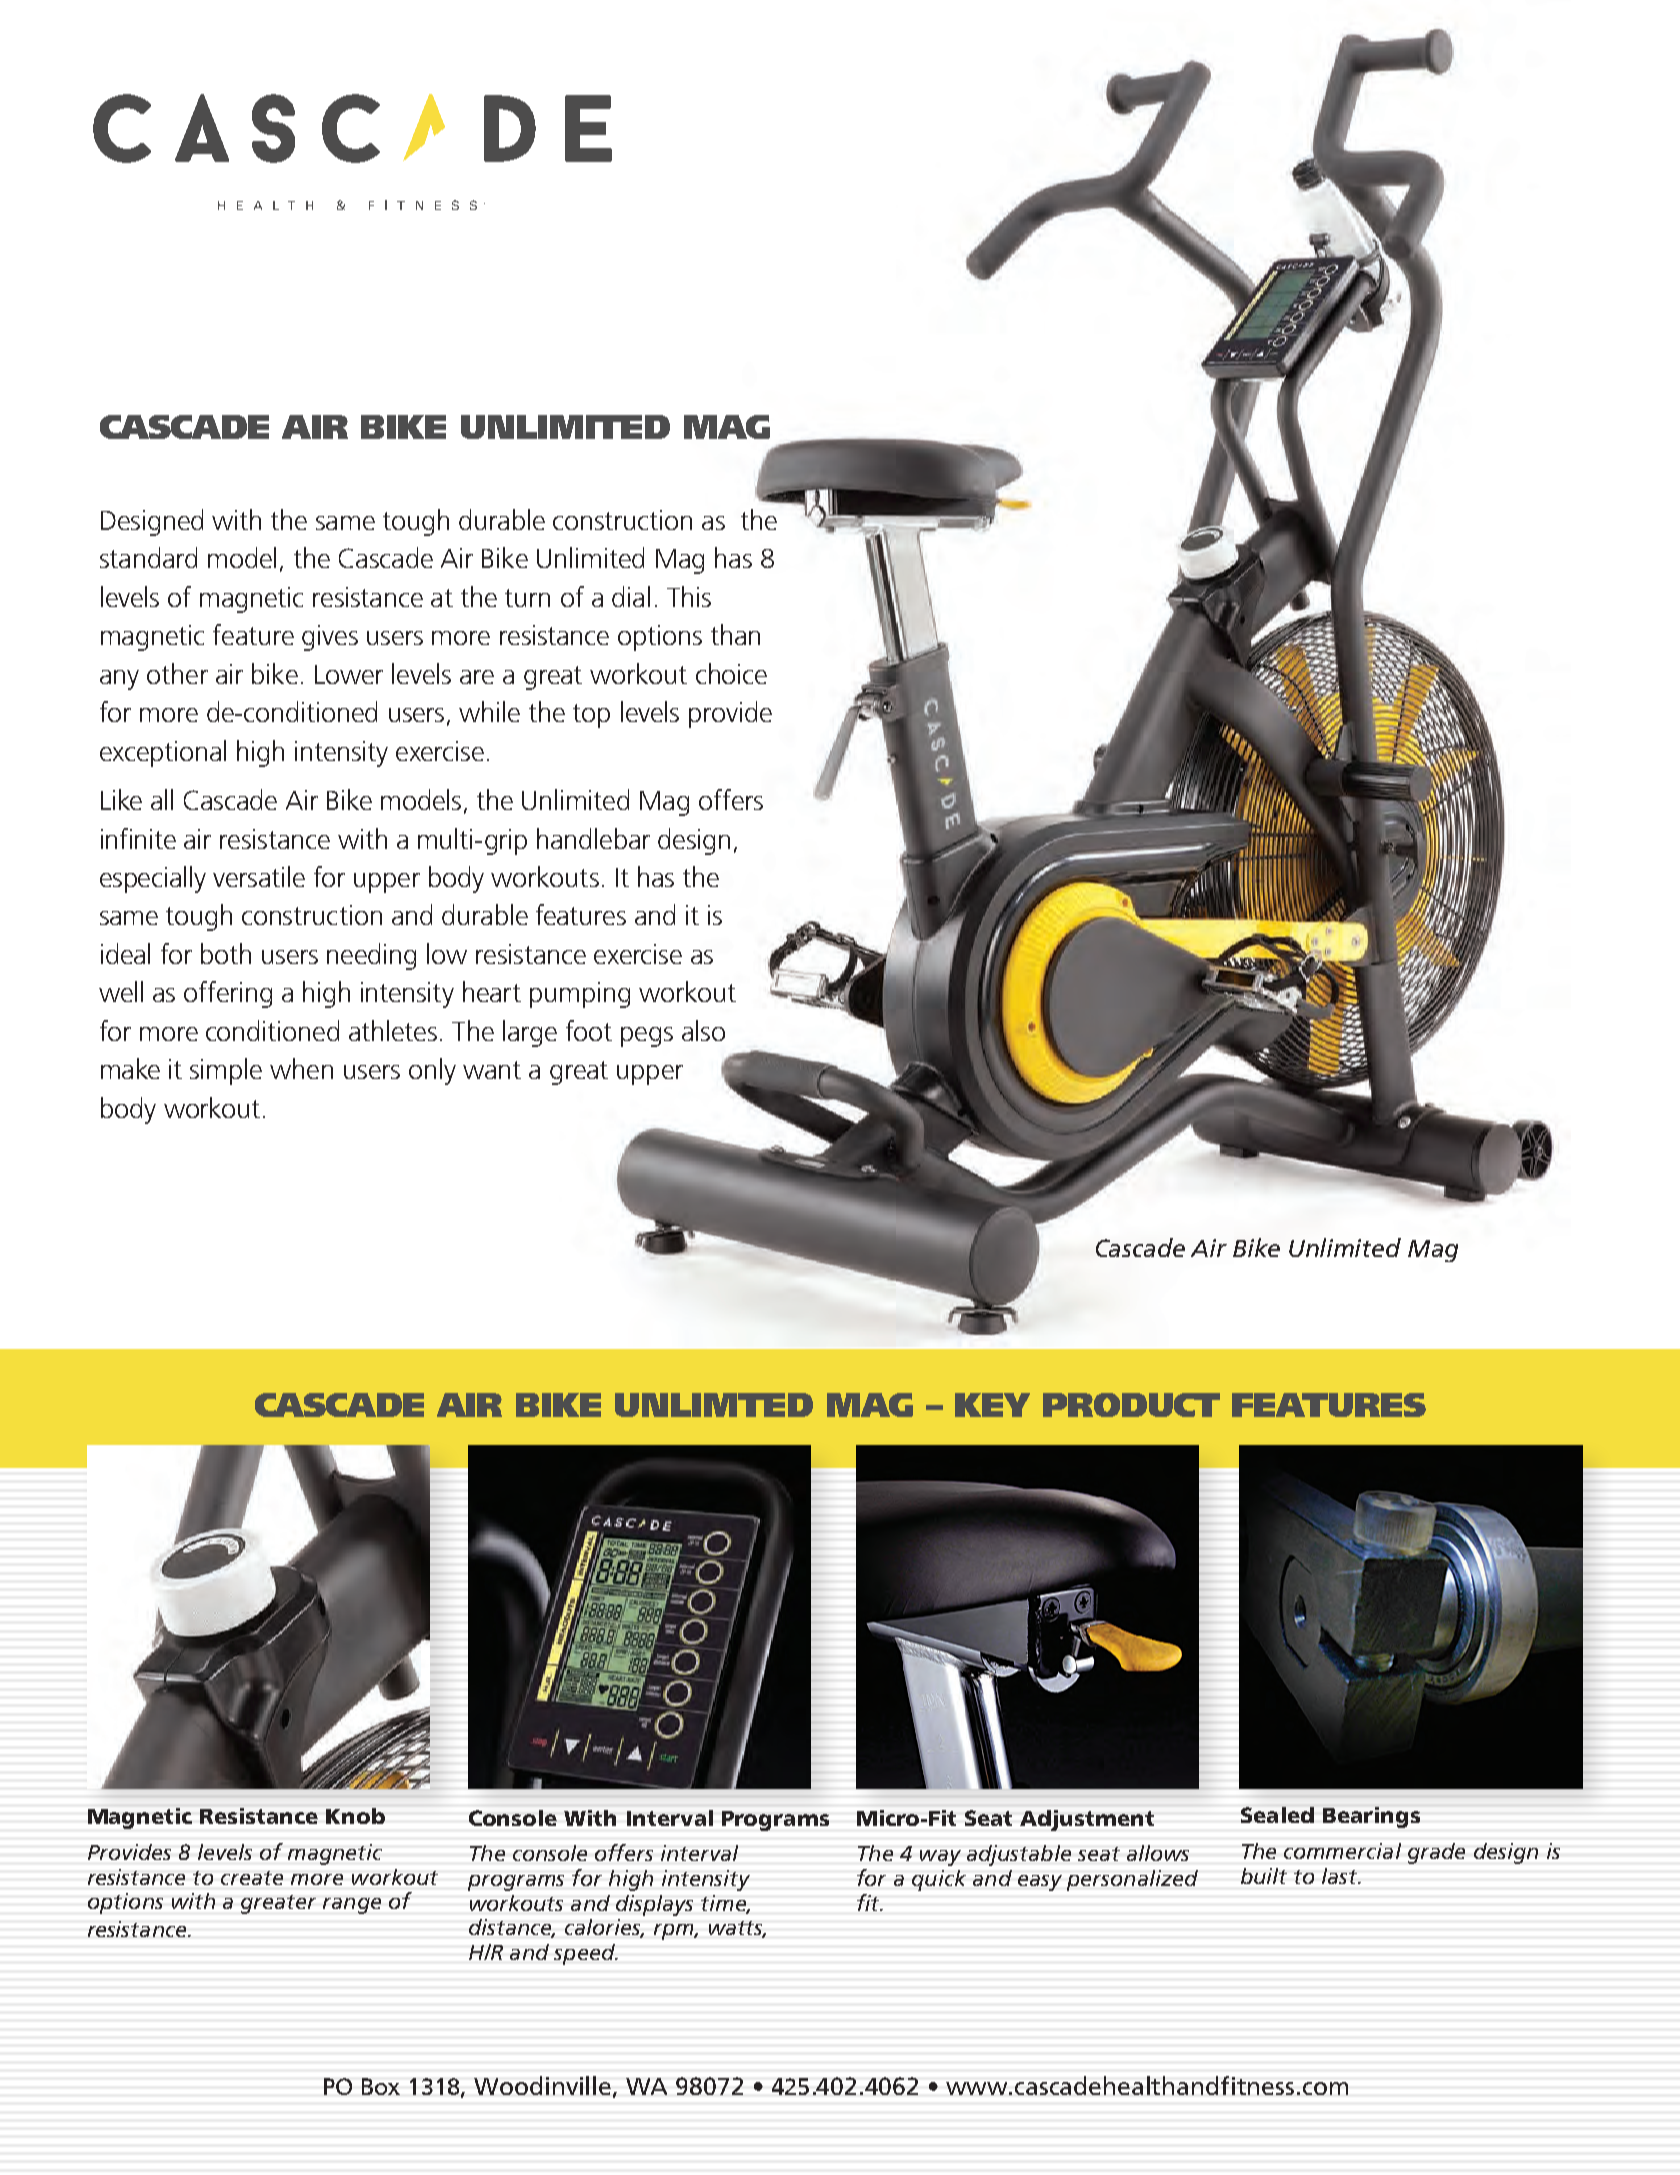 The width and height of the document is (1680, 2175). Describe the element at coordinates (301, 1068) in the document. I see `when` at that location.
